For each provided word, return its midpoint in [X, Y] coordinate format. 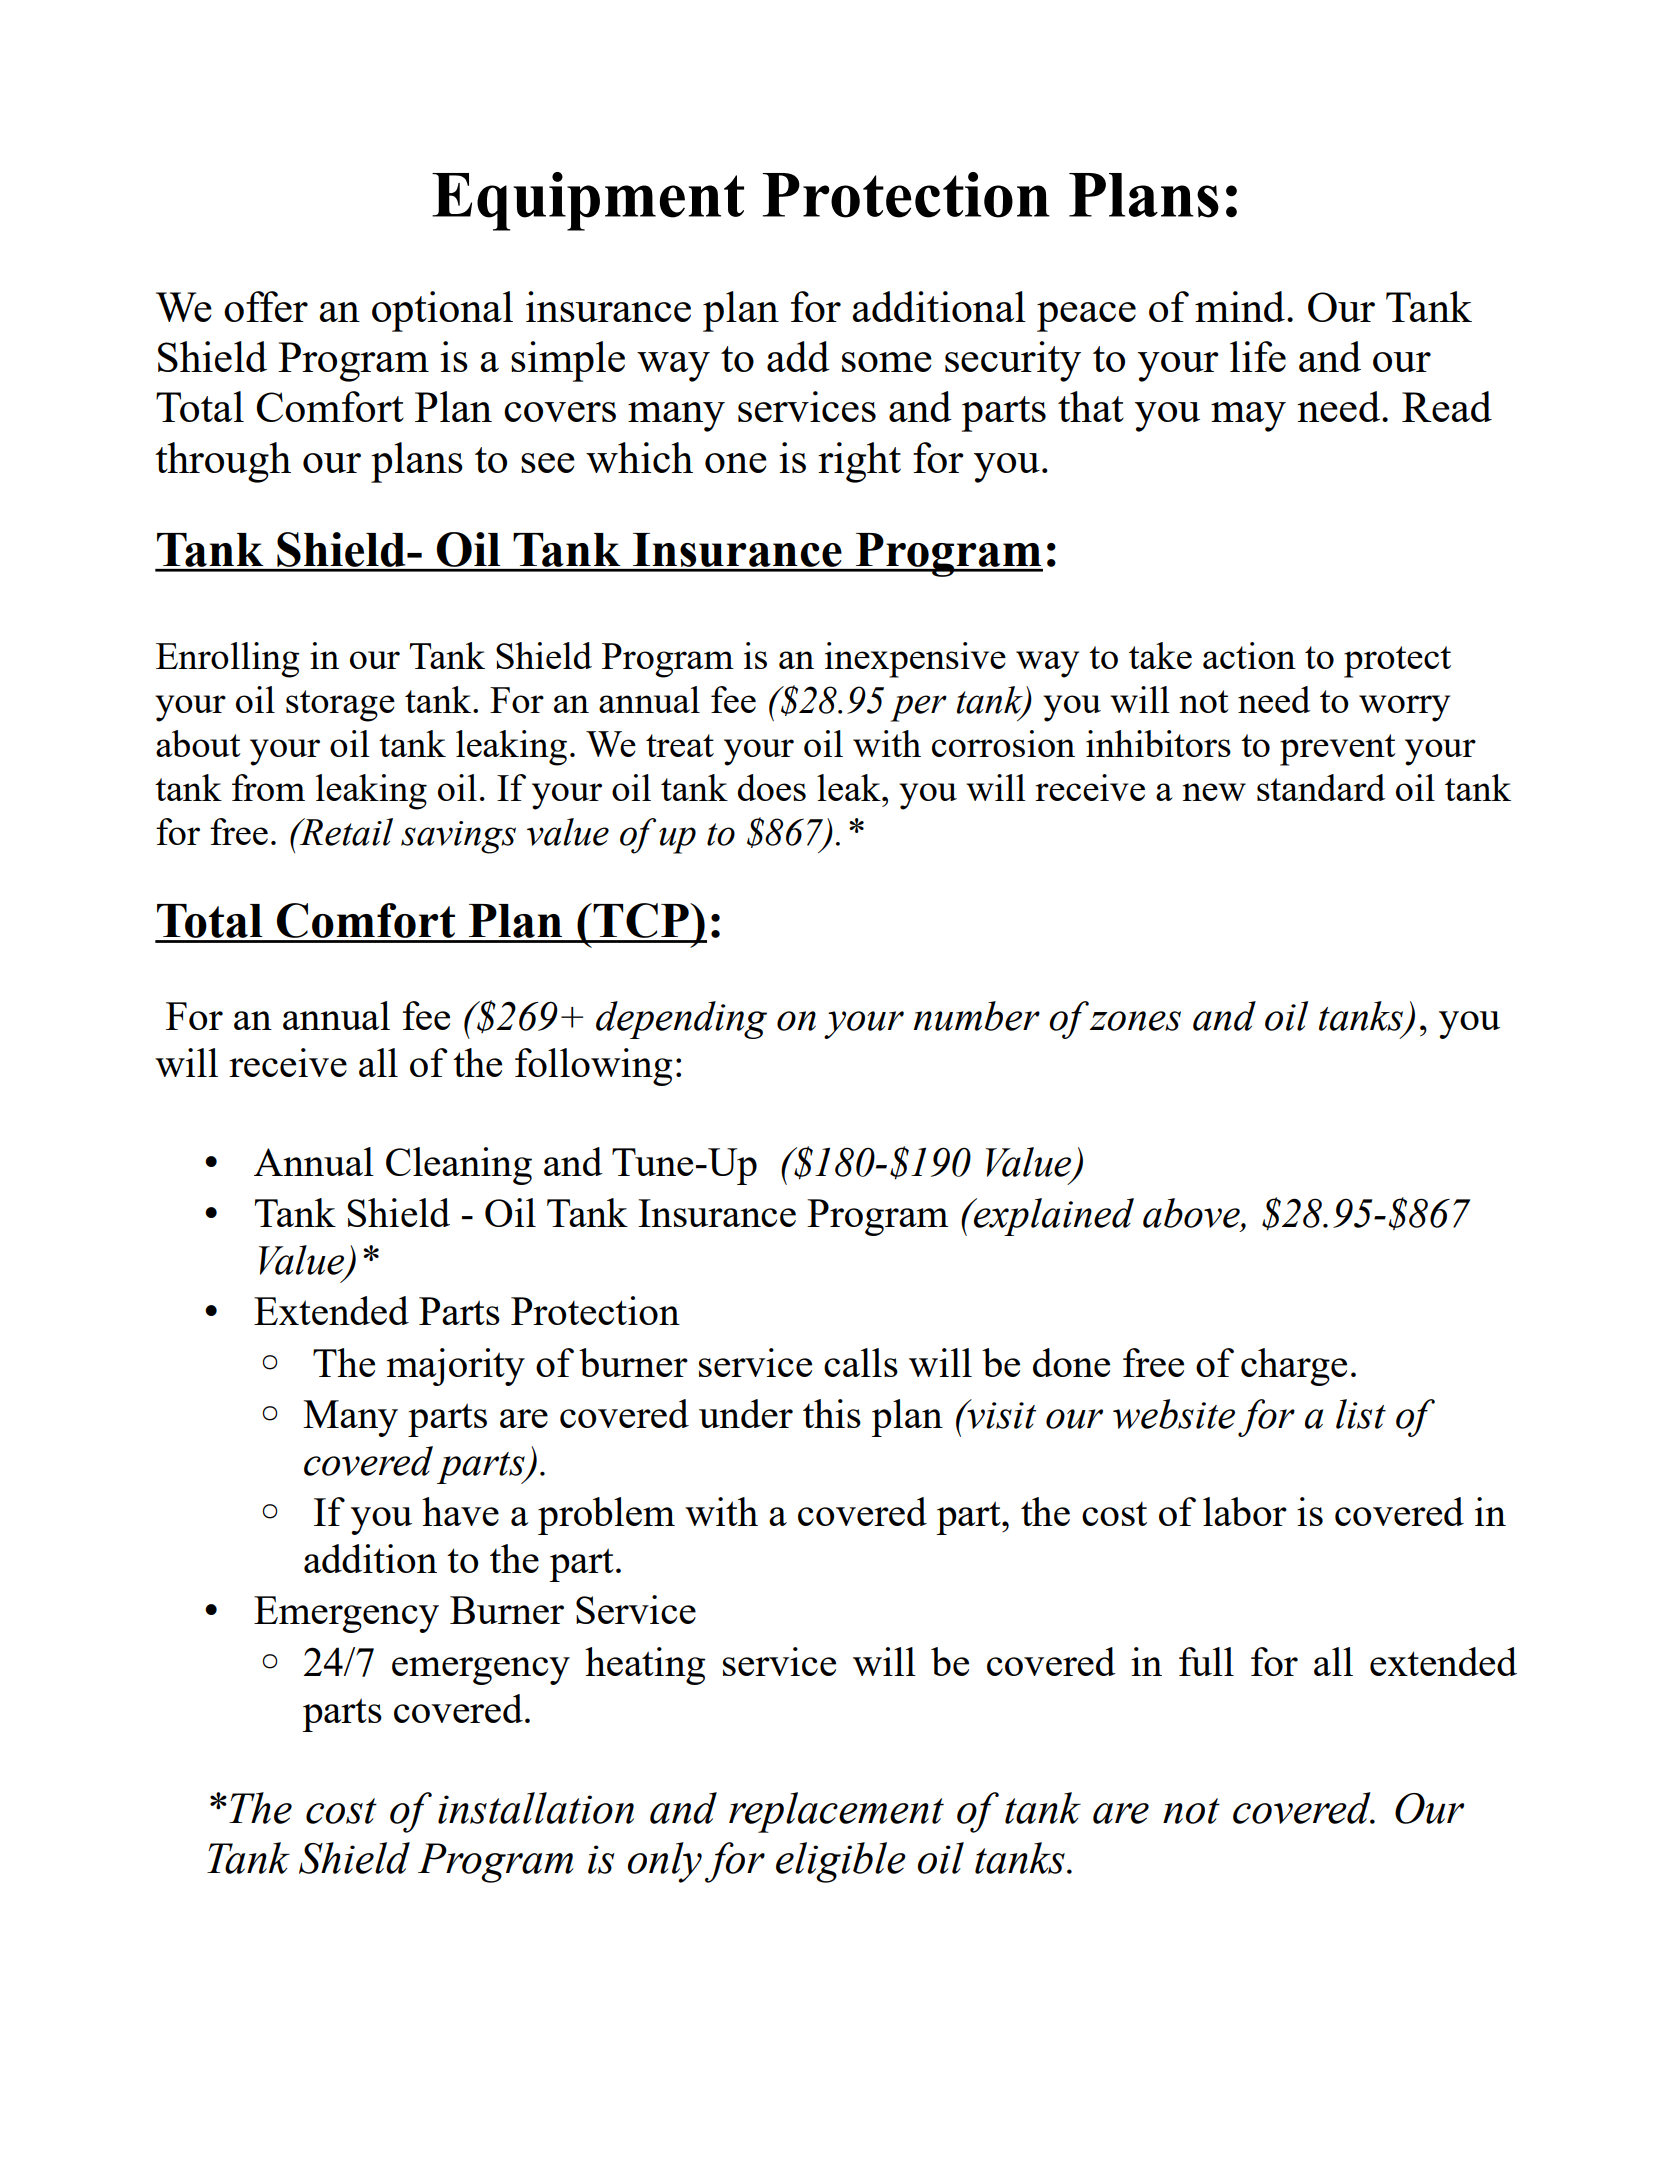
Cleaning [459, 1166]
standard [1321, 787]
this [832, 1413]
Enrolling [228, 660]
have [460, 1511]
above [1192, 1213]
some [887, 362]
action [1249, 655]
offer [266, 306]
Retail [345, 832]
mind [1240, 306]
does [772, 787]
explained [1053, 1217]
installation [536, 1808]
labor [1245, 1511]
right [859, 462]
